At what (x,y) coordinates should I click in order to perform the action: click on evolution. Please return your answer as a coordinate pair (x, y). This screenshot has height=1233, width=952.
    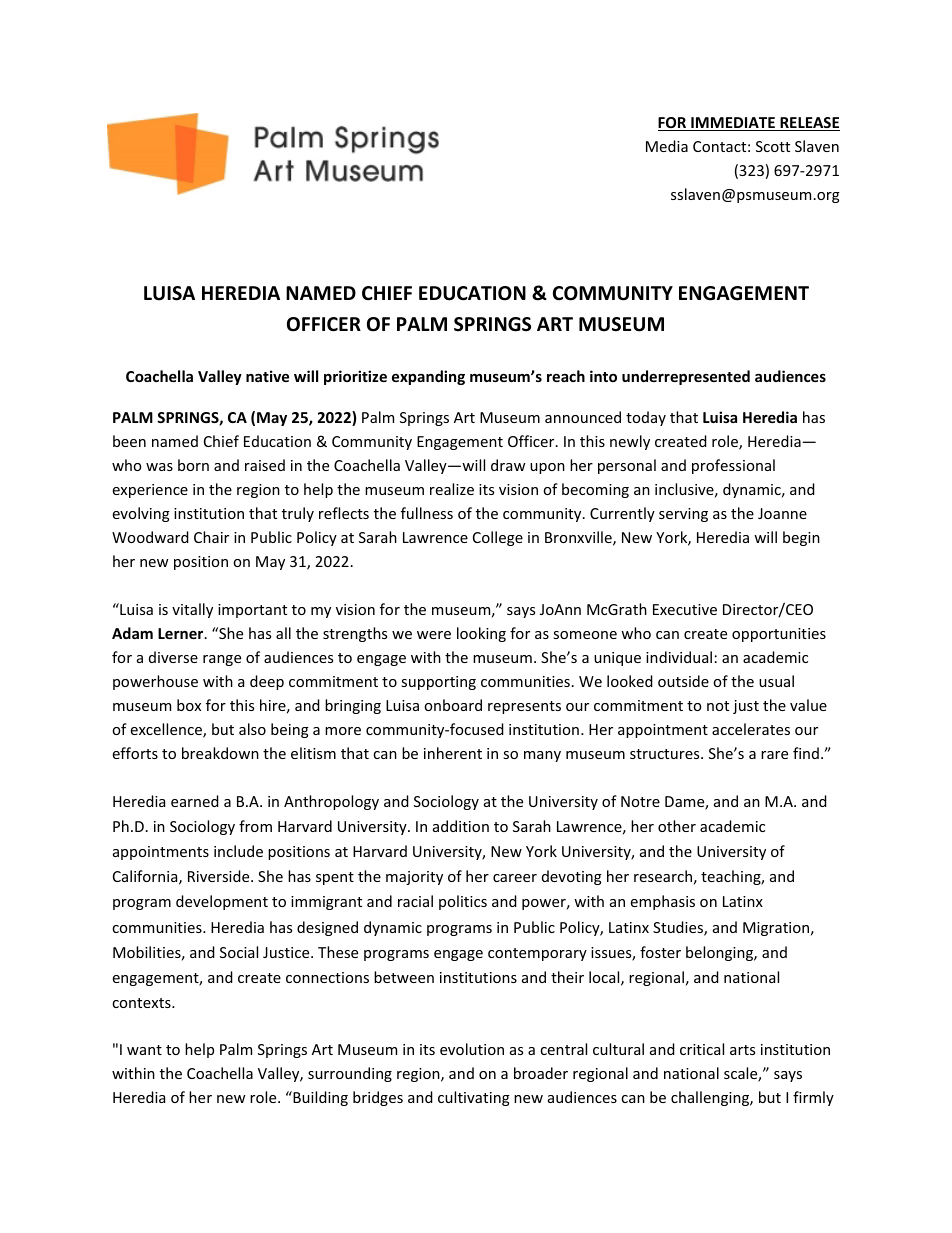
    Looking at the image, I should click on (472, 1049).
